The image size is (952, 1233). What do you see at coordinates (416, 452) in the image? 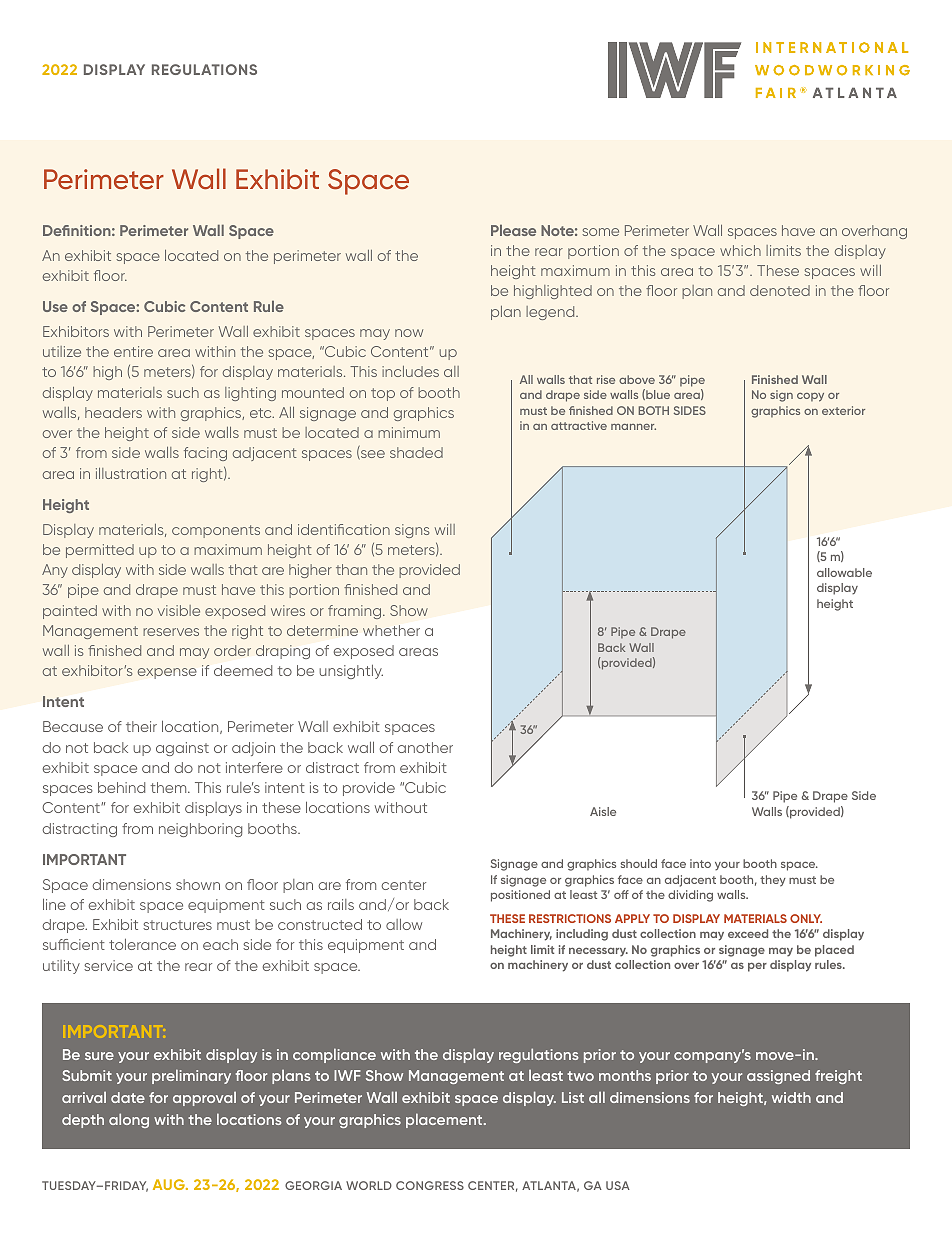
I see `shaded` at bounding box center [416, 452].
